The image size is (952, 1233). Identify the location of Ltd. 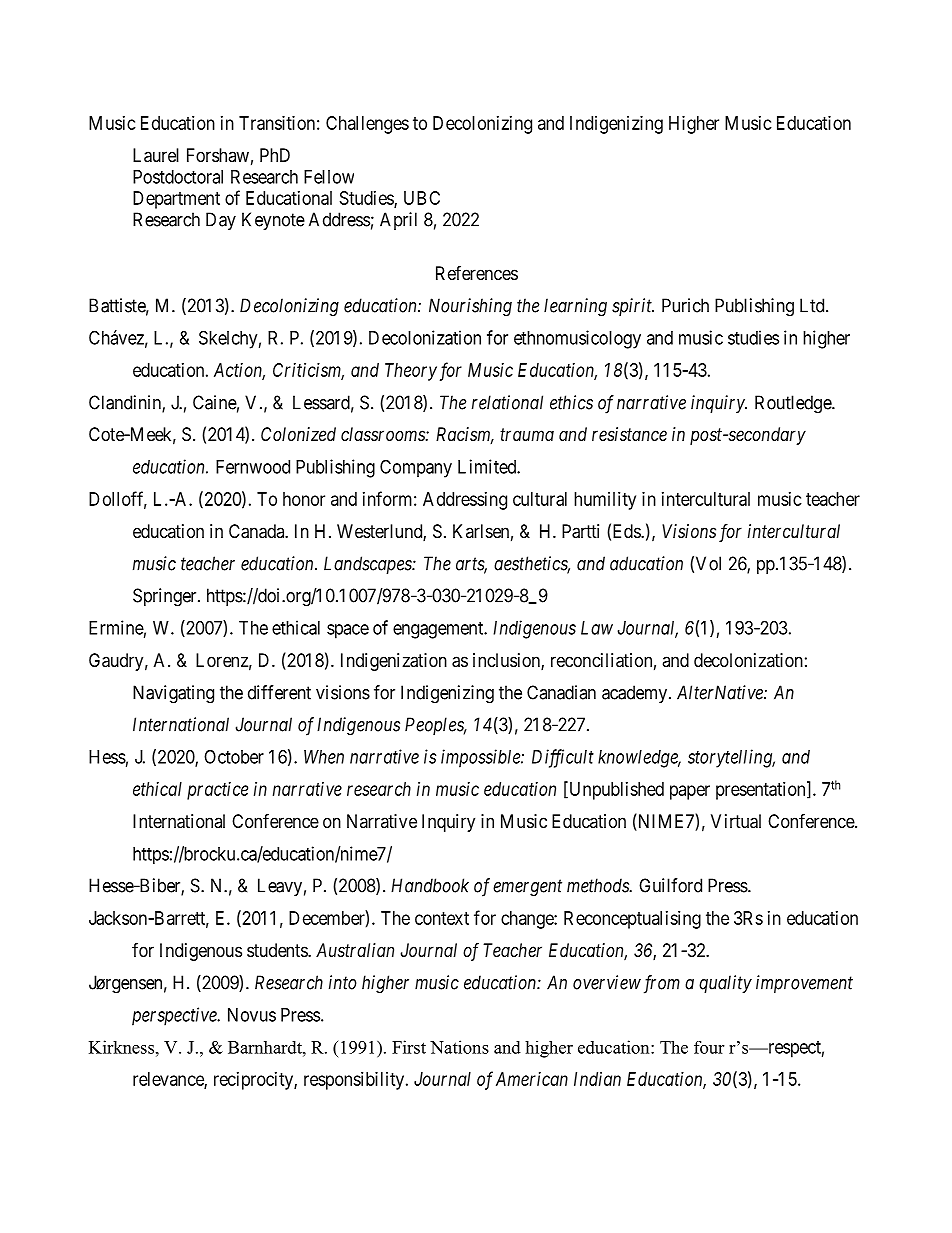
(813, 305).
